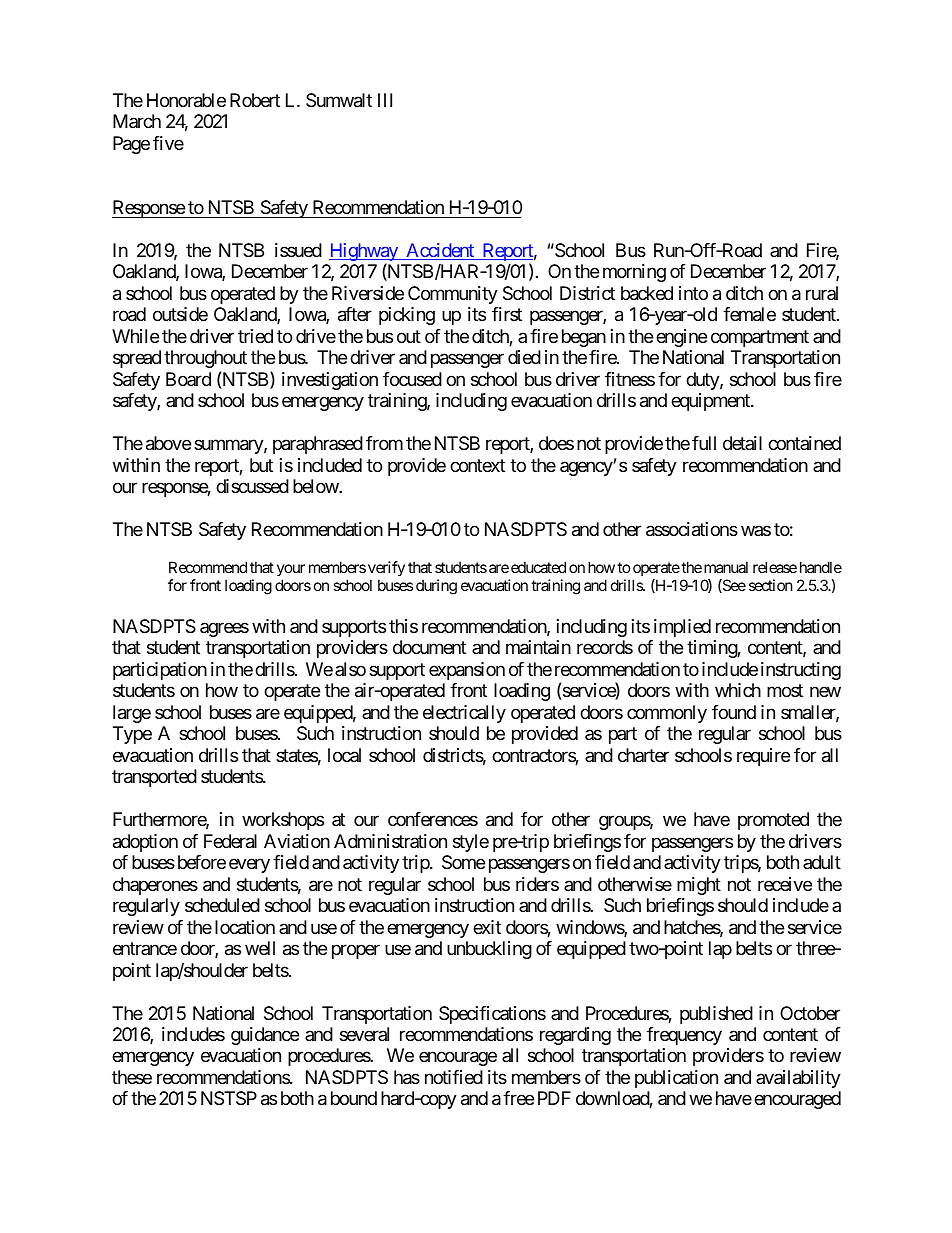 Image resolution: width=952 pixels, height=1233 pixels. I want to click on guidance, so click(265, 1036).
